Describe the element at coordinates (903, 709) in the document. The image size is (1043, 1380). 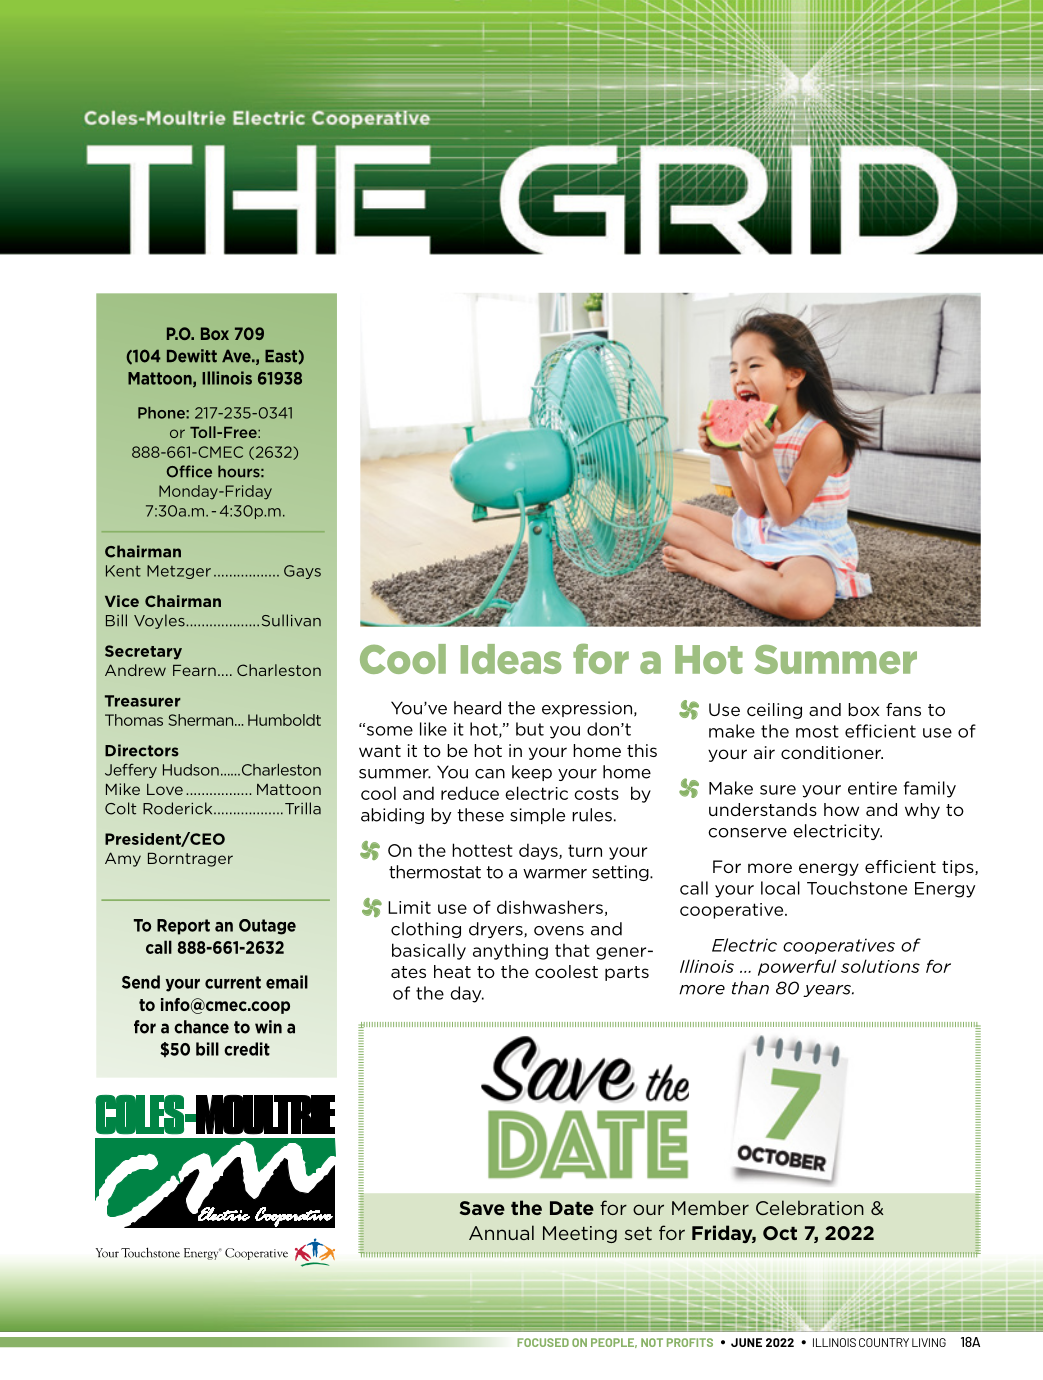
I see `fans` at that location.
